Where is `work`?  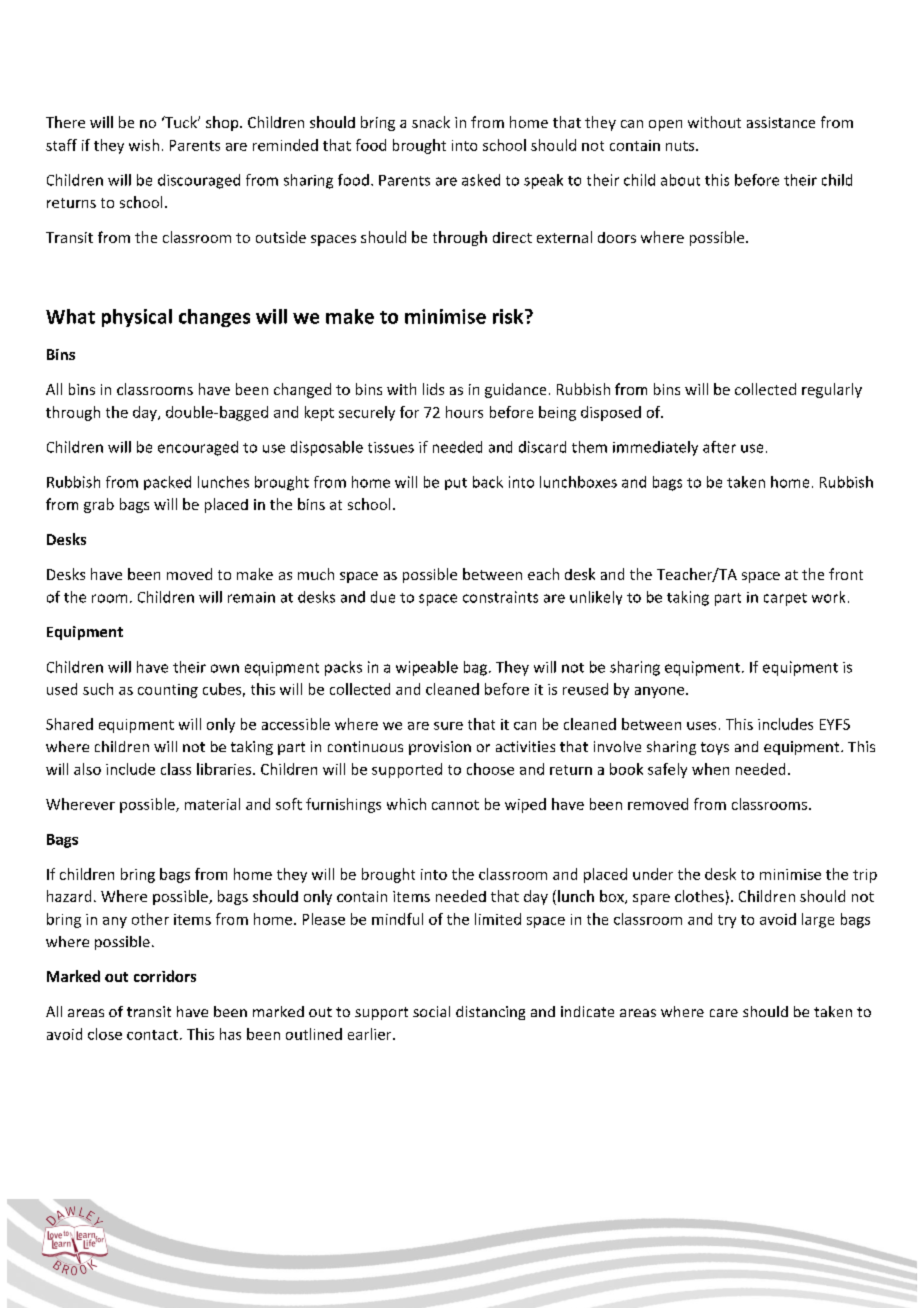
work is located at coordinates (828, 597).
